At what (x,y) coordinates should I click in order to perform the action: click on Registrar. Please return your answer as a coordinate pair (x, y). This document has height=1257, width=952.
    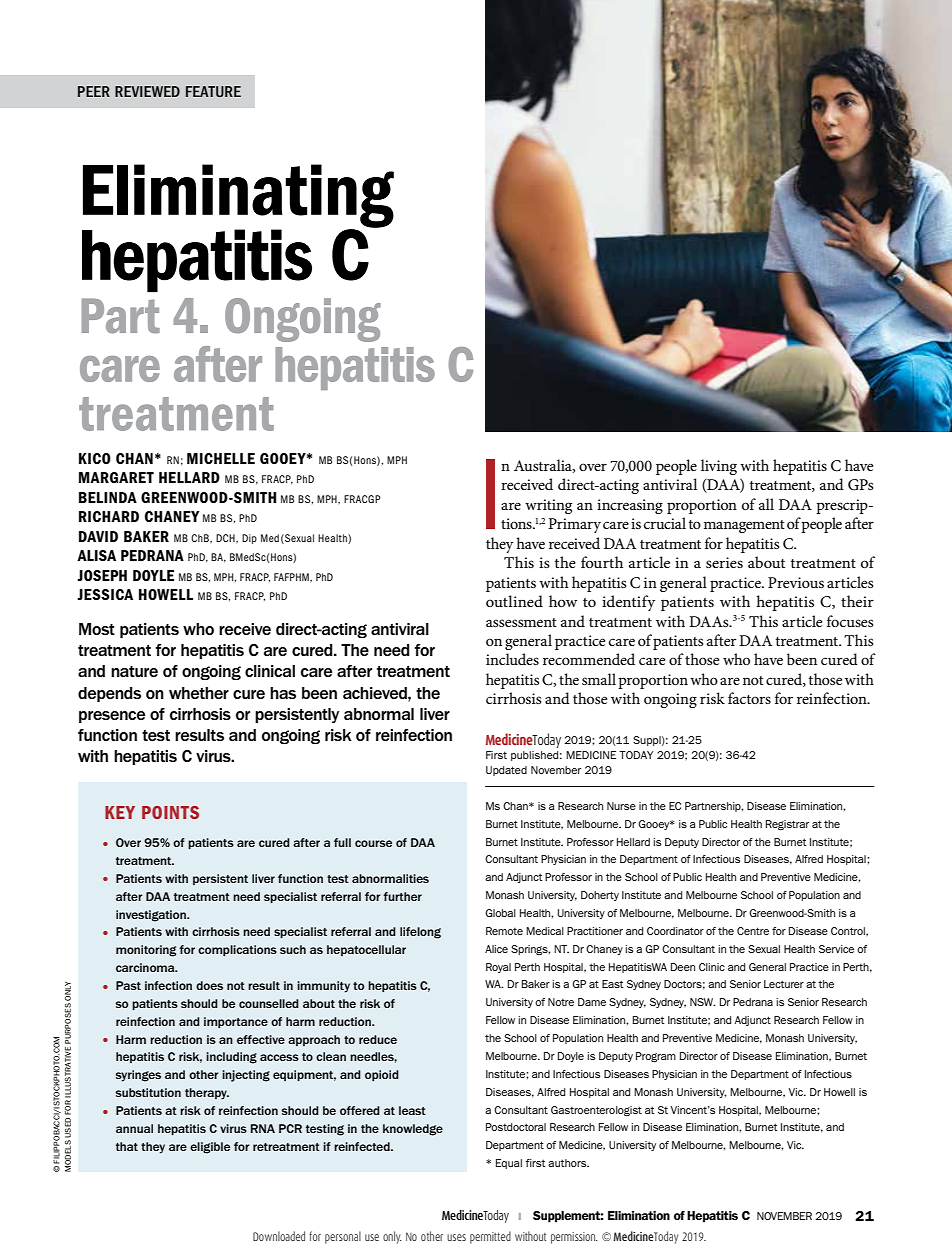
    Looking at the image, I should click on (787, 825).
